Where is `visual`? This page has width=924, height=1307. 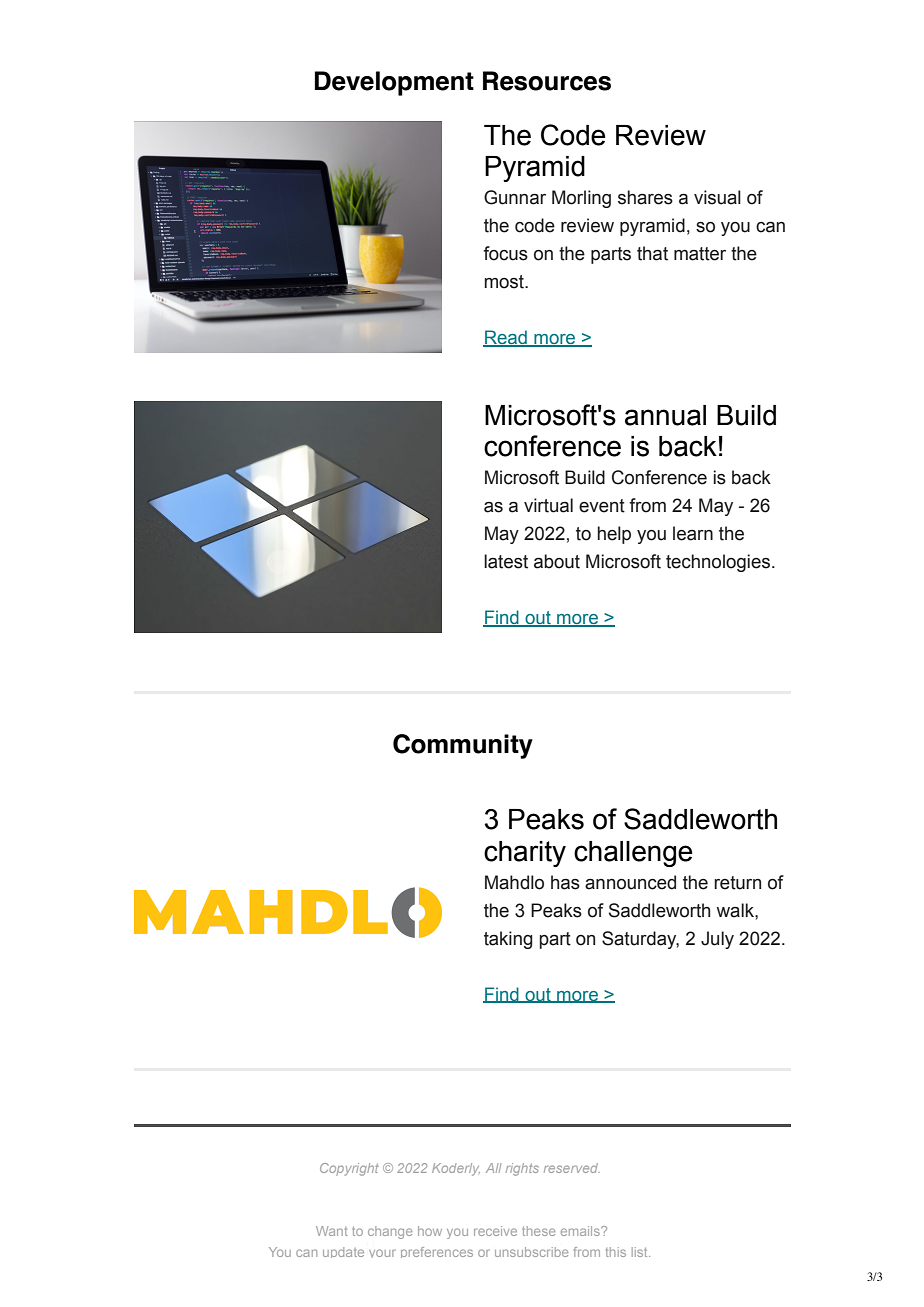 visual is located at coordinates (717, 197).
